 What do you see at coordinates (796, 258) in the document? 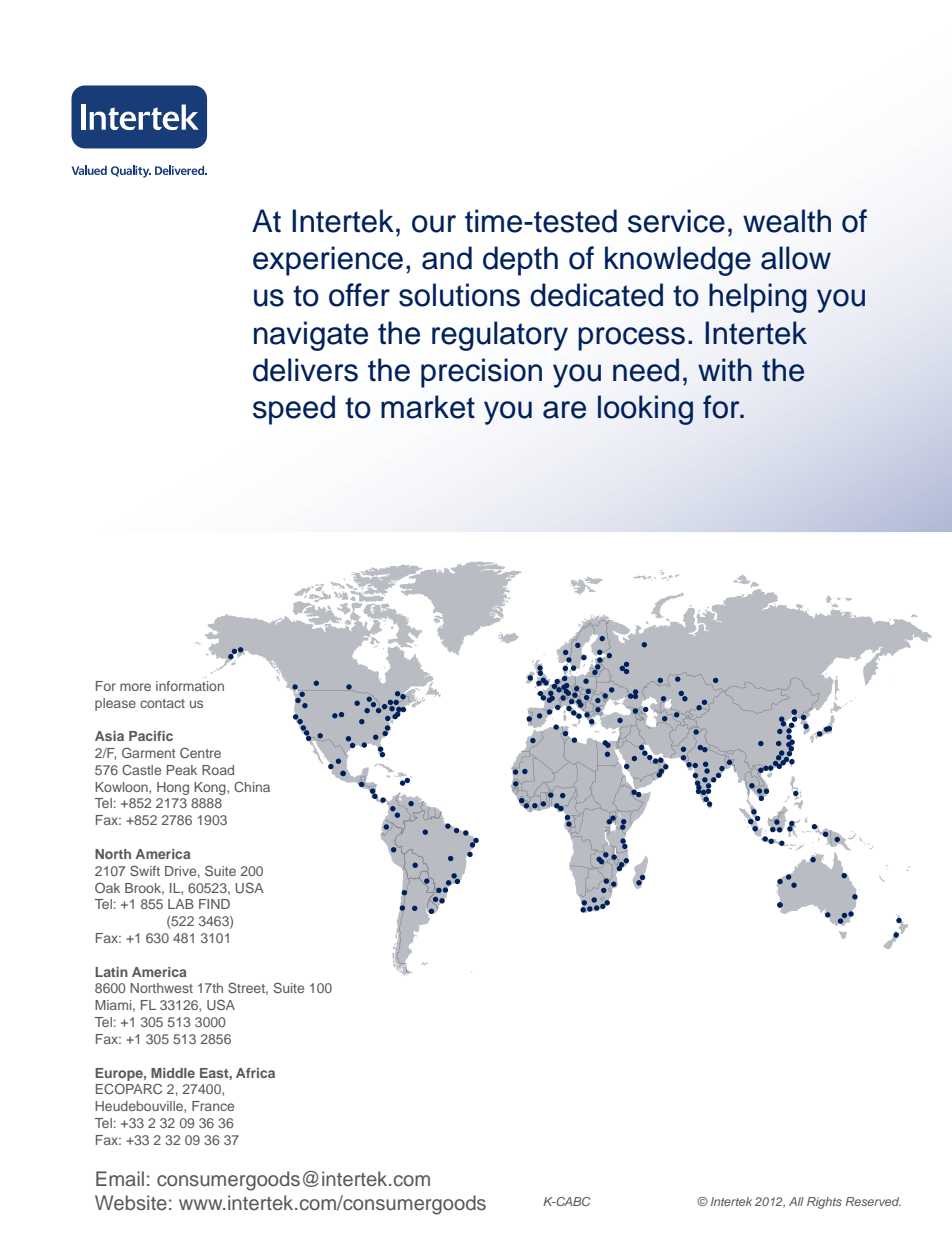
I see `allow` at bounding box center [796, 258].
